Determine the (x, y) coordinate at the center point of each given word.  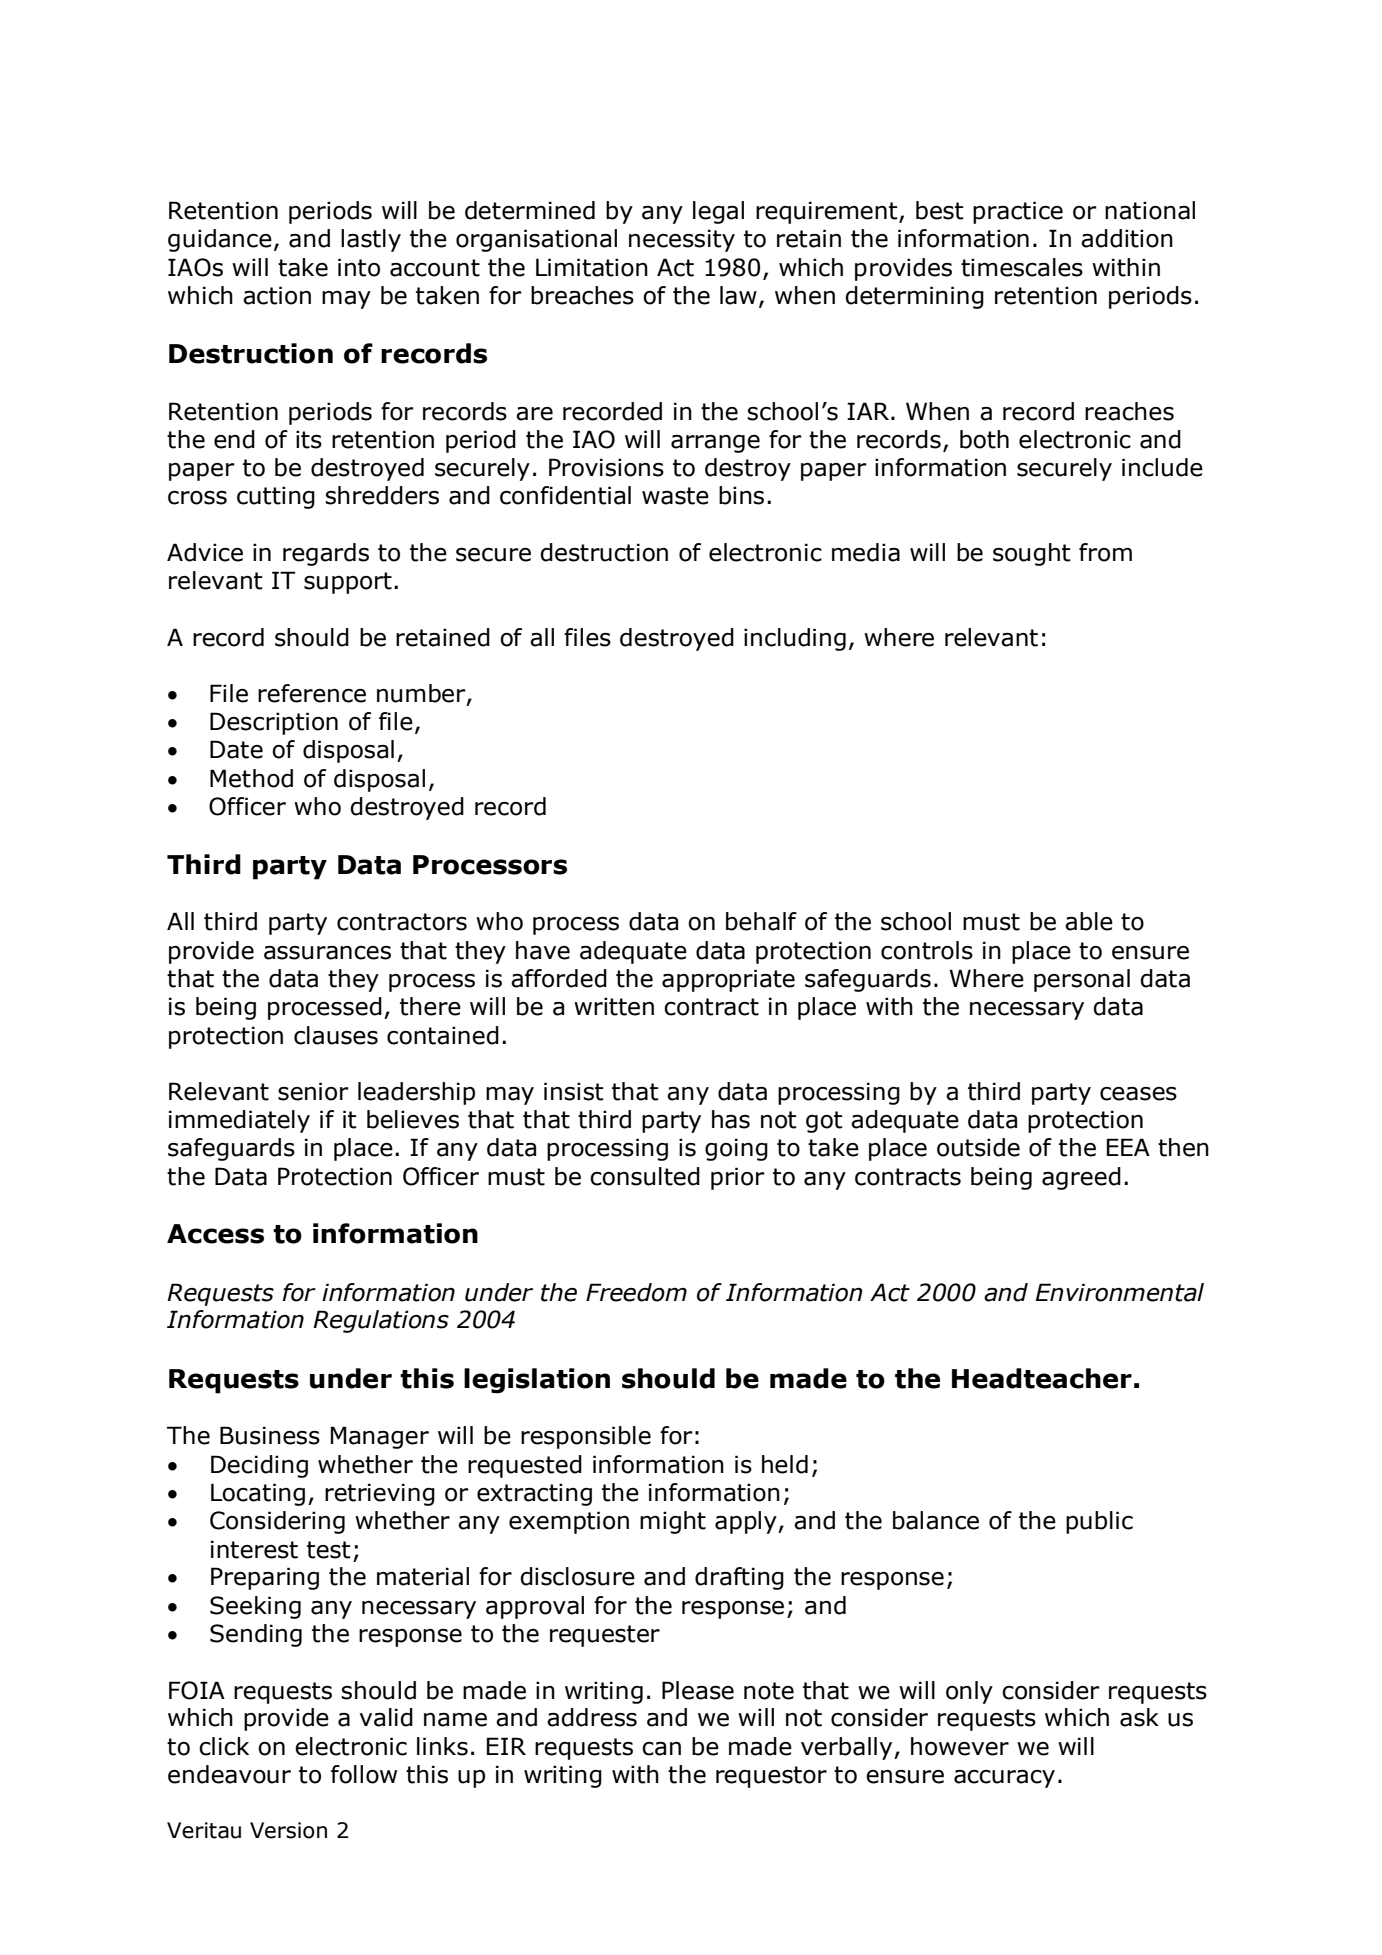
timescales (1022, 267)
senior (313, 1091)
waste (675, 496)
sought (1032, 554)
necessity (682, 240)
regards (326, 554)
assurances (327, 953)
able (1089, 921)
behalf (761, 921)
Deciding (259, 1466)
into (359, 267)
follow (364, 1774)
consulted (645, 1176)
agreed (1081, 1178)
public (1099, 1522)
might (673, 1522)
